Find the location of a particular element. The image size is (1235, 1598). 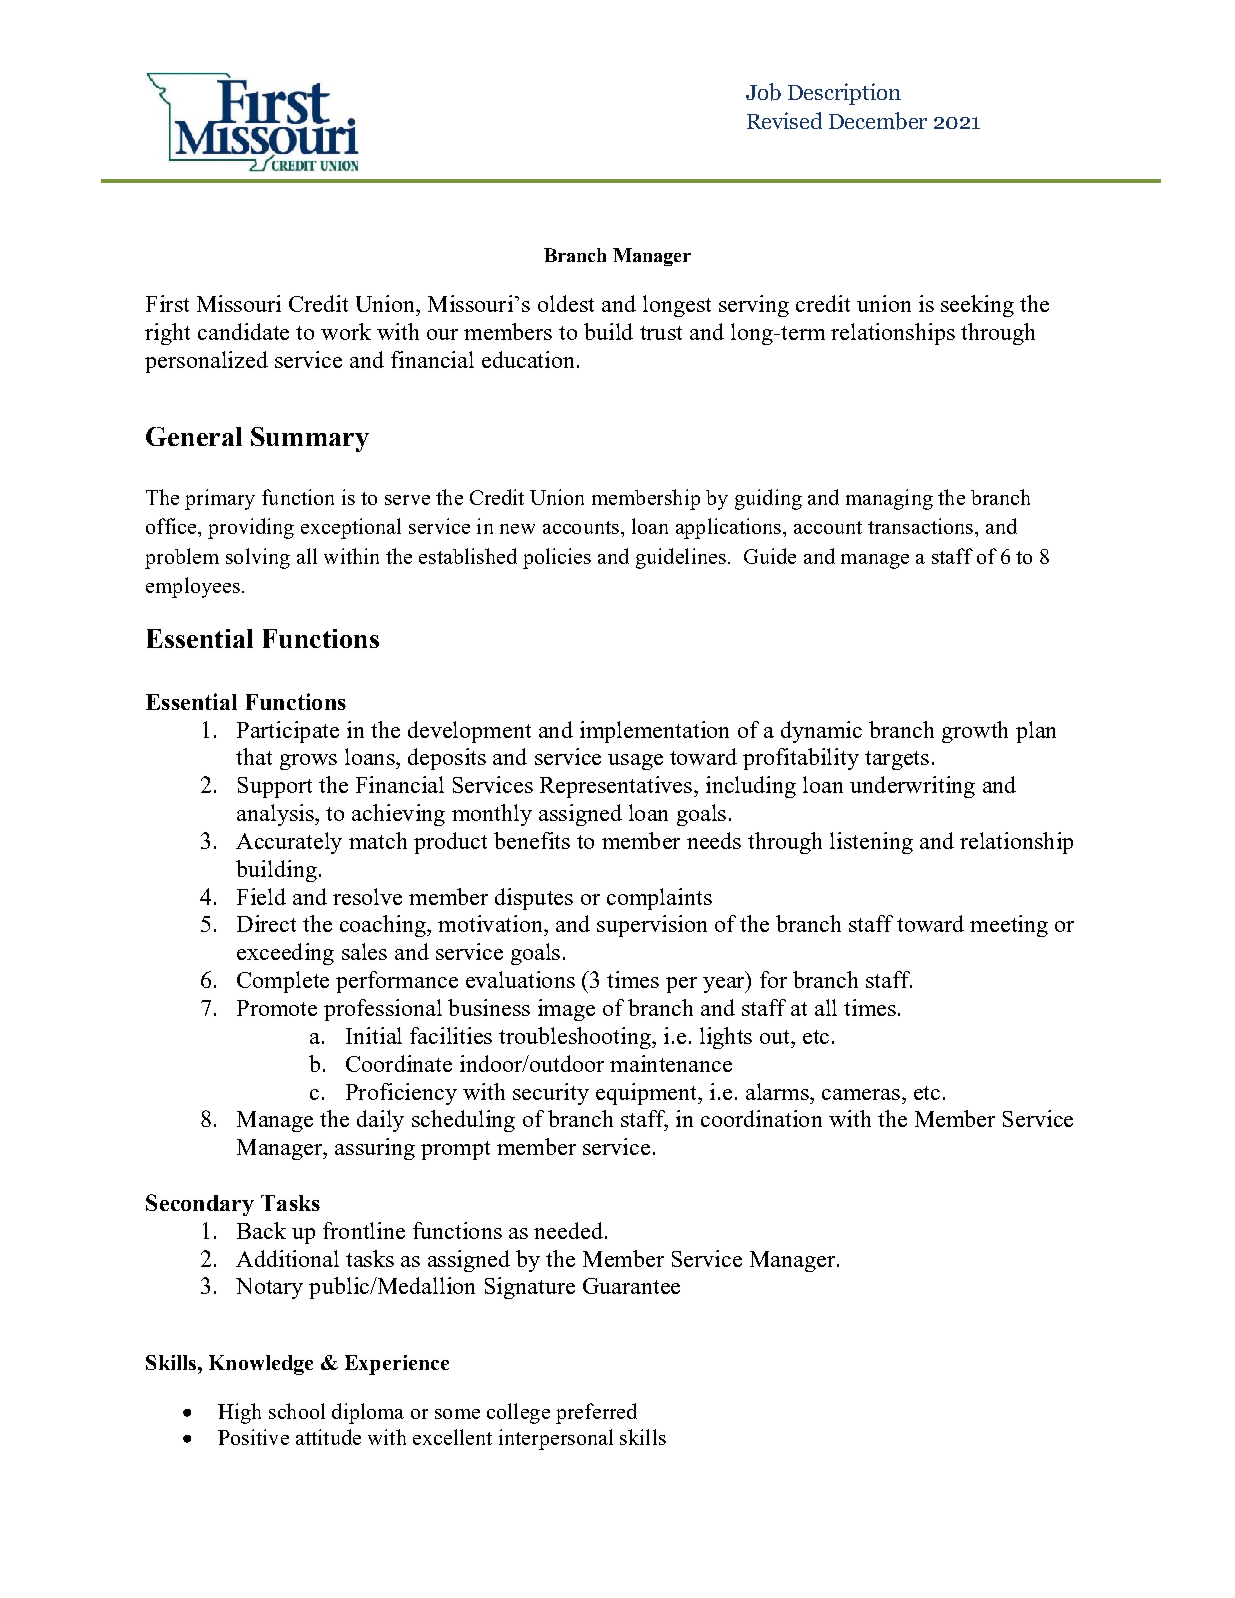

that is located at coordinates (254, 756).
